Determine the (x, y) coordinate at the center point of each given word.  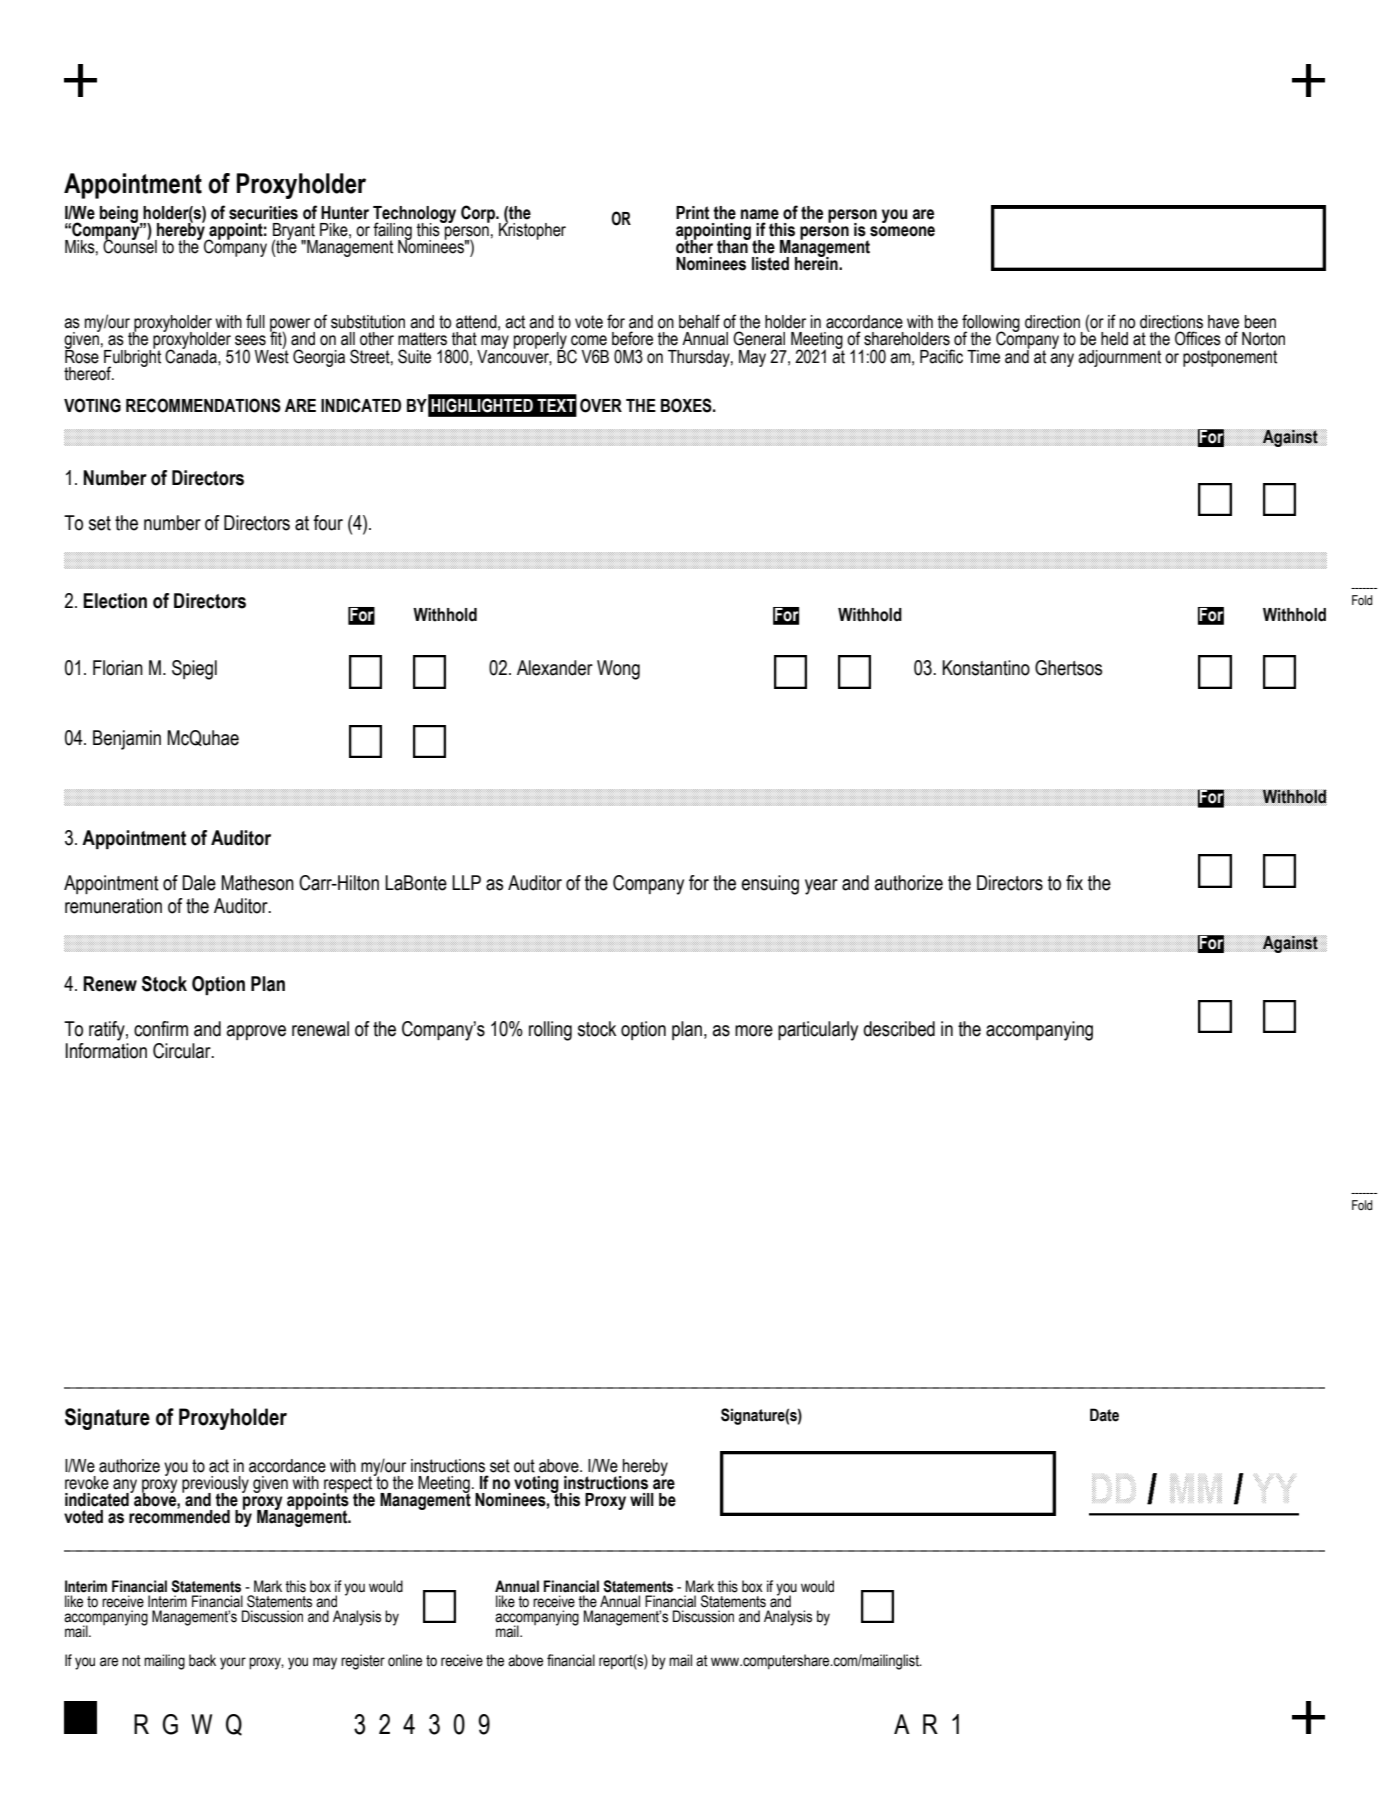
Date (1104, 1415)
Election (115, 601)
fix (1074, 882)
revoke (87, 1483)
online (405, 1660)
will (642, 1499)
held (1114, 339)
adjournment (1119, 358)
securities (263, 213)
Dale (199, 883)
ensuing (770, 885)
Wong (618, 670)
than (733, 246)
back (202, 1660)
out (524, 1466)
